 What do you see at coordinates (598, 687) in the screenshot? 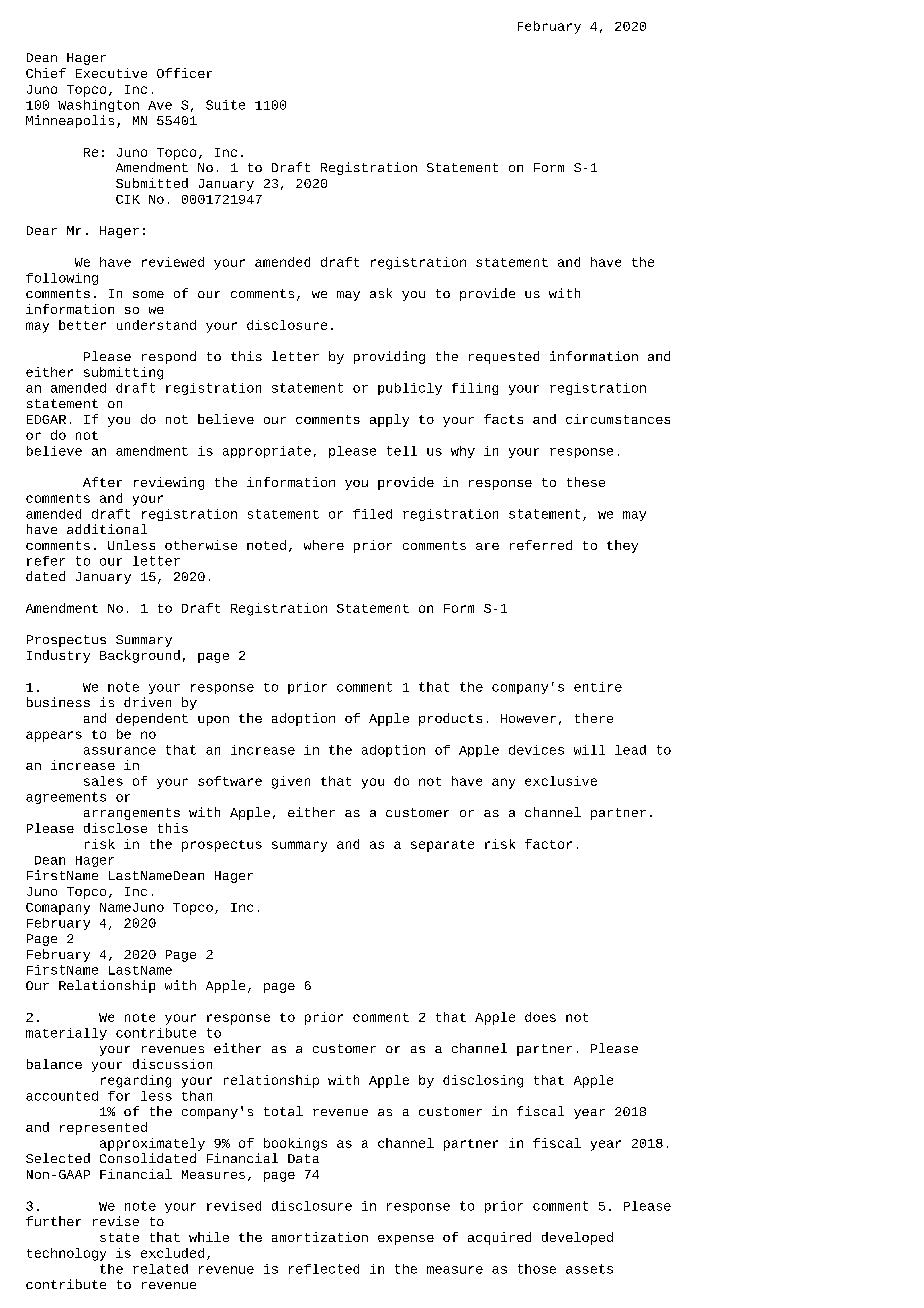
I see `entire` at bounding box center [598, 687].
